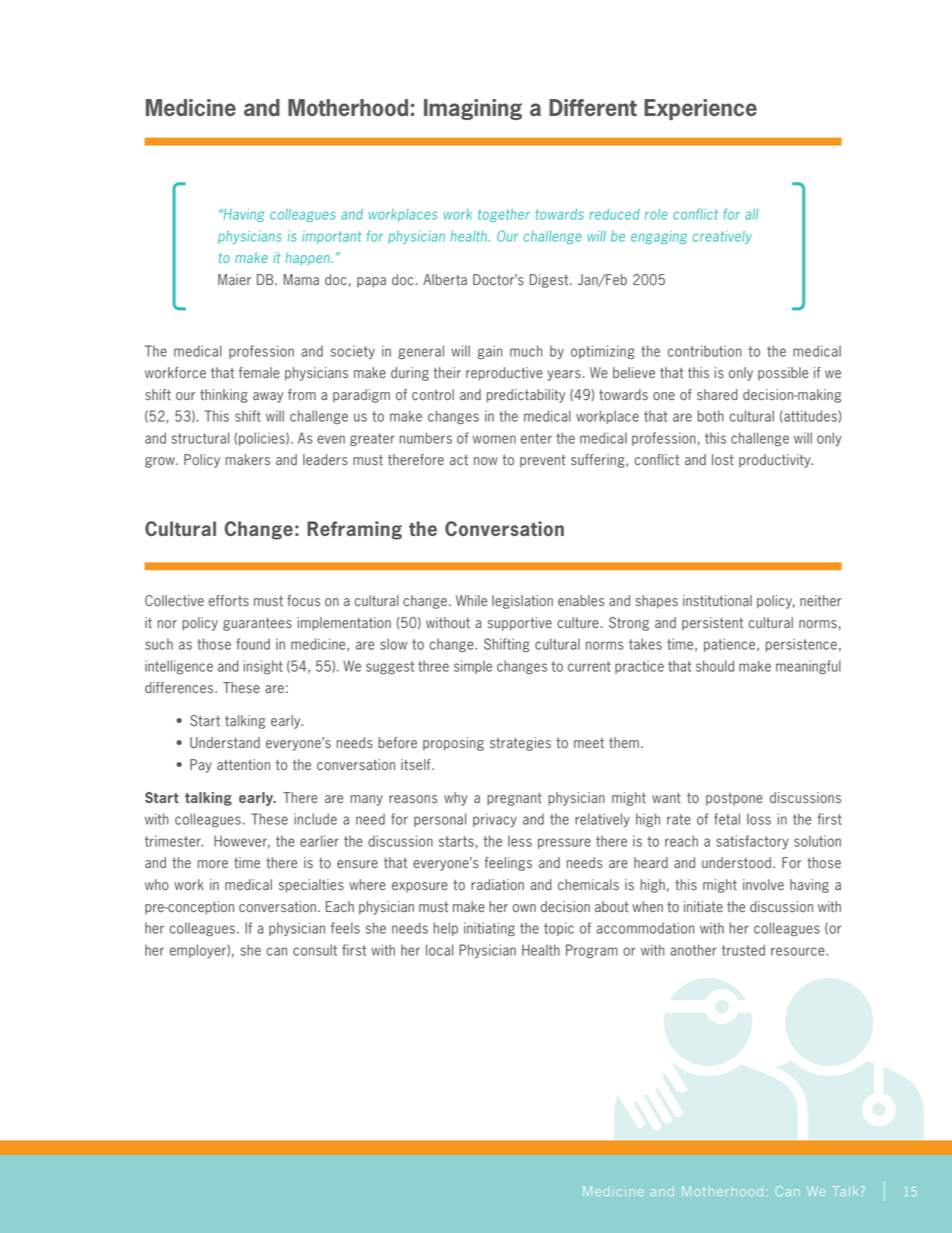 This image has height=1233, width=952. What do you see at coordinates (229, 601) in the image?
I see `efforts` at bounding box center [229, 601].
